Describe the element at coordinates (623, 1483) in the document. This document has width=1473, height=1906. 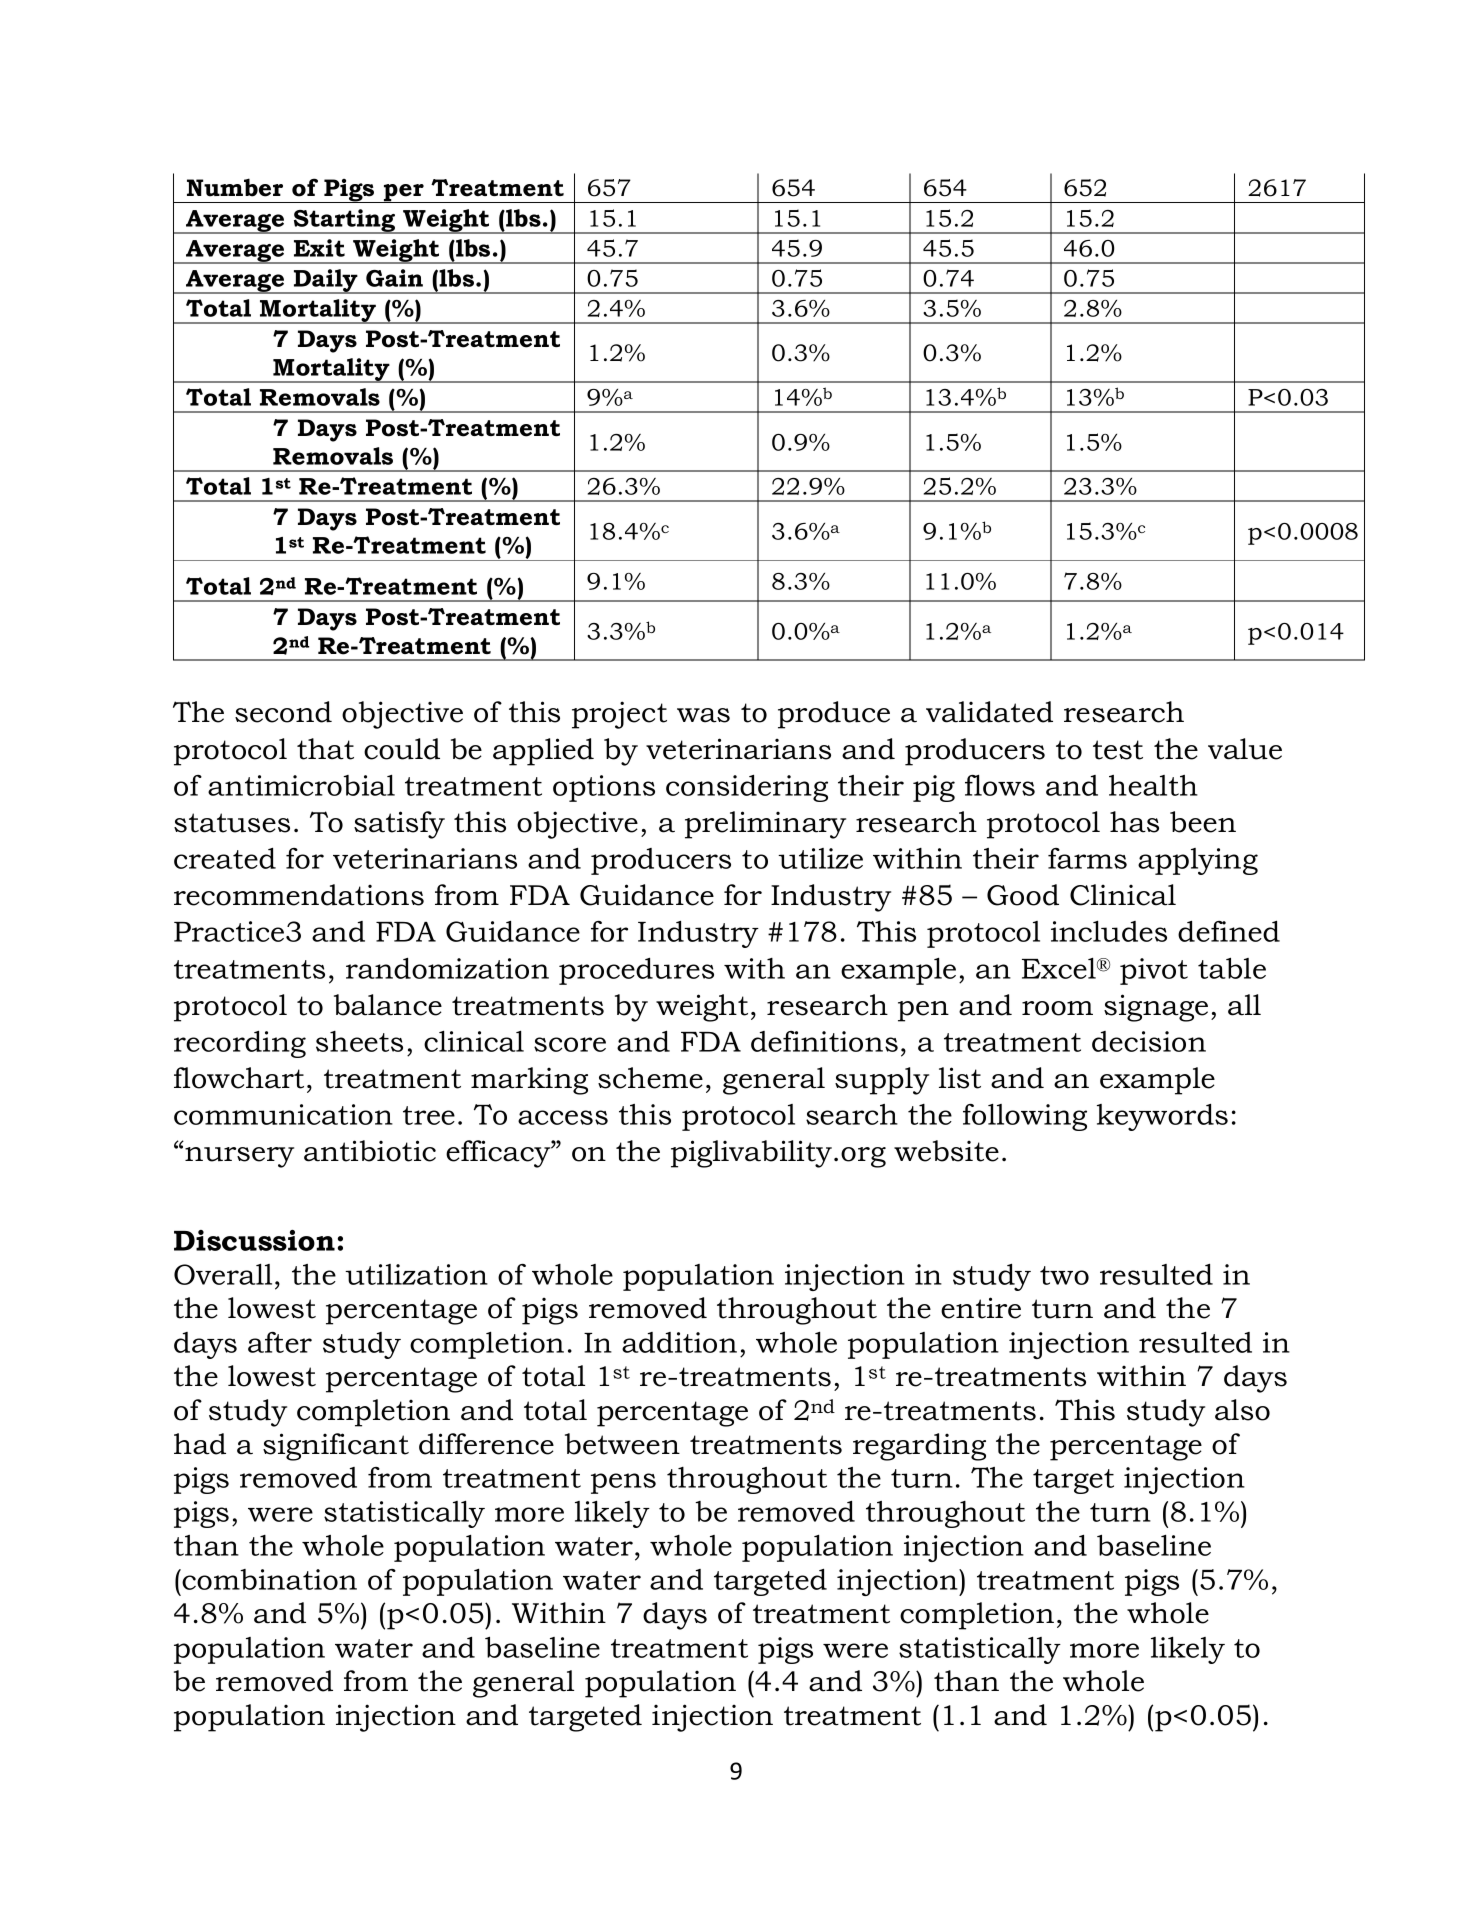
I see `pens` at that location.
